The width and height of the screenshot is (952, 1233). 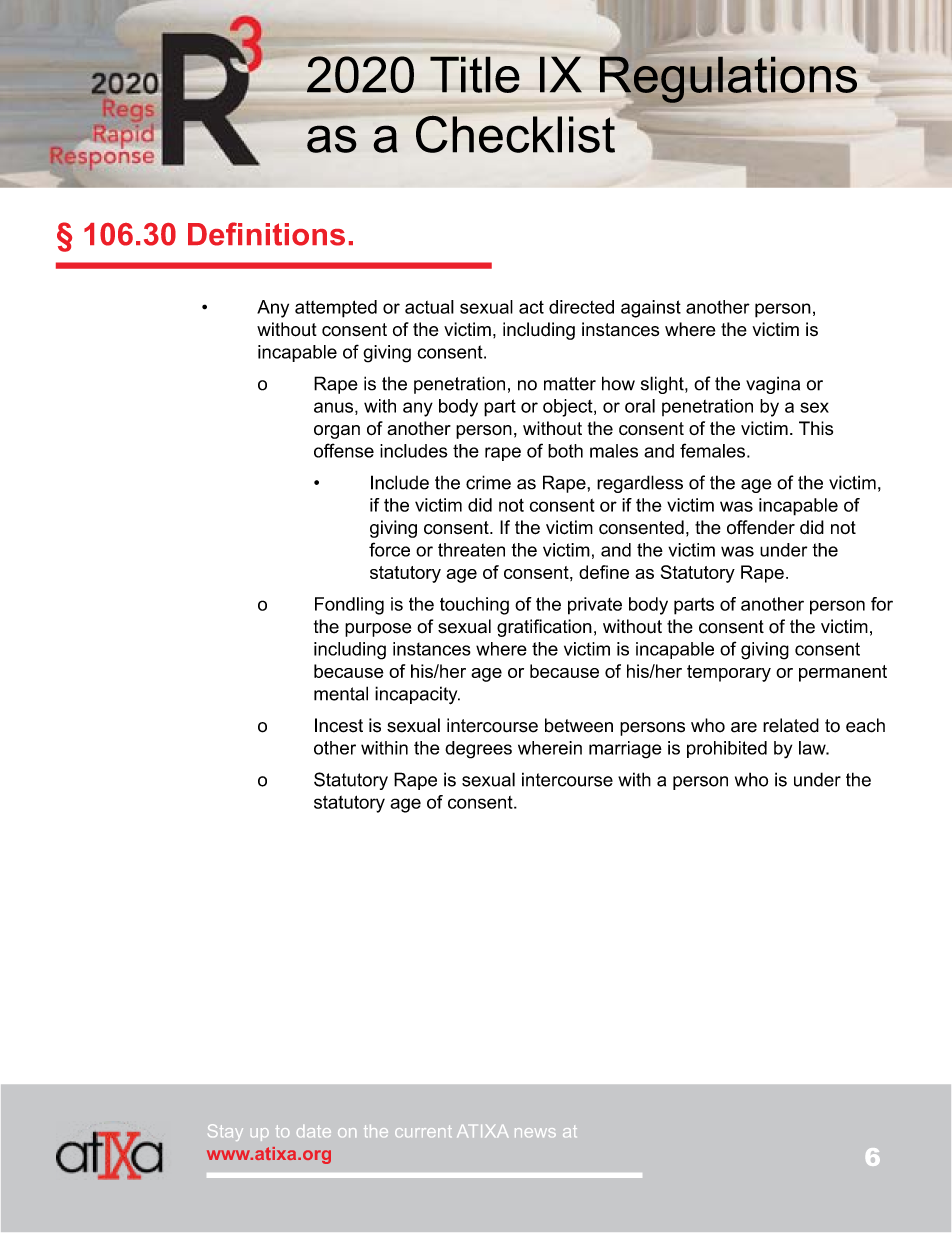 What do you see at coordinates (266, 234) in the screenshot?
I see `Definitions` at bounding box center [266, 234].
